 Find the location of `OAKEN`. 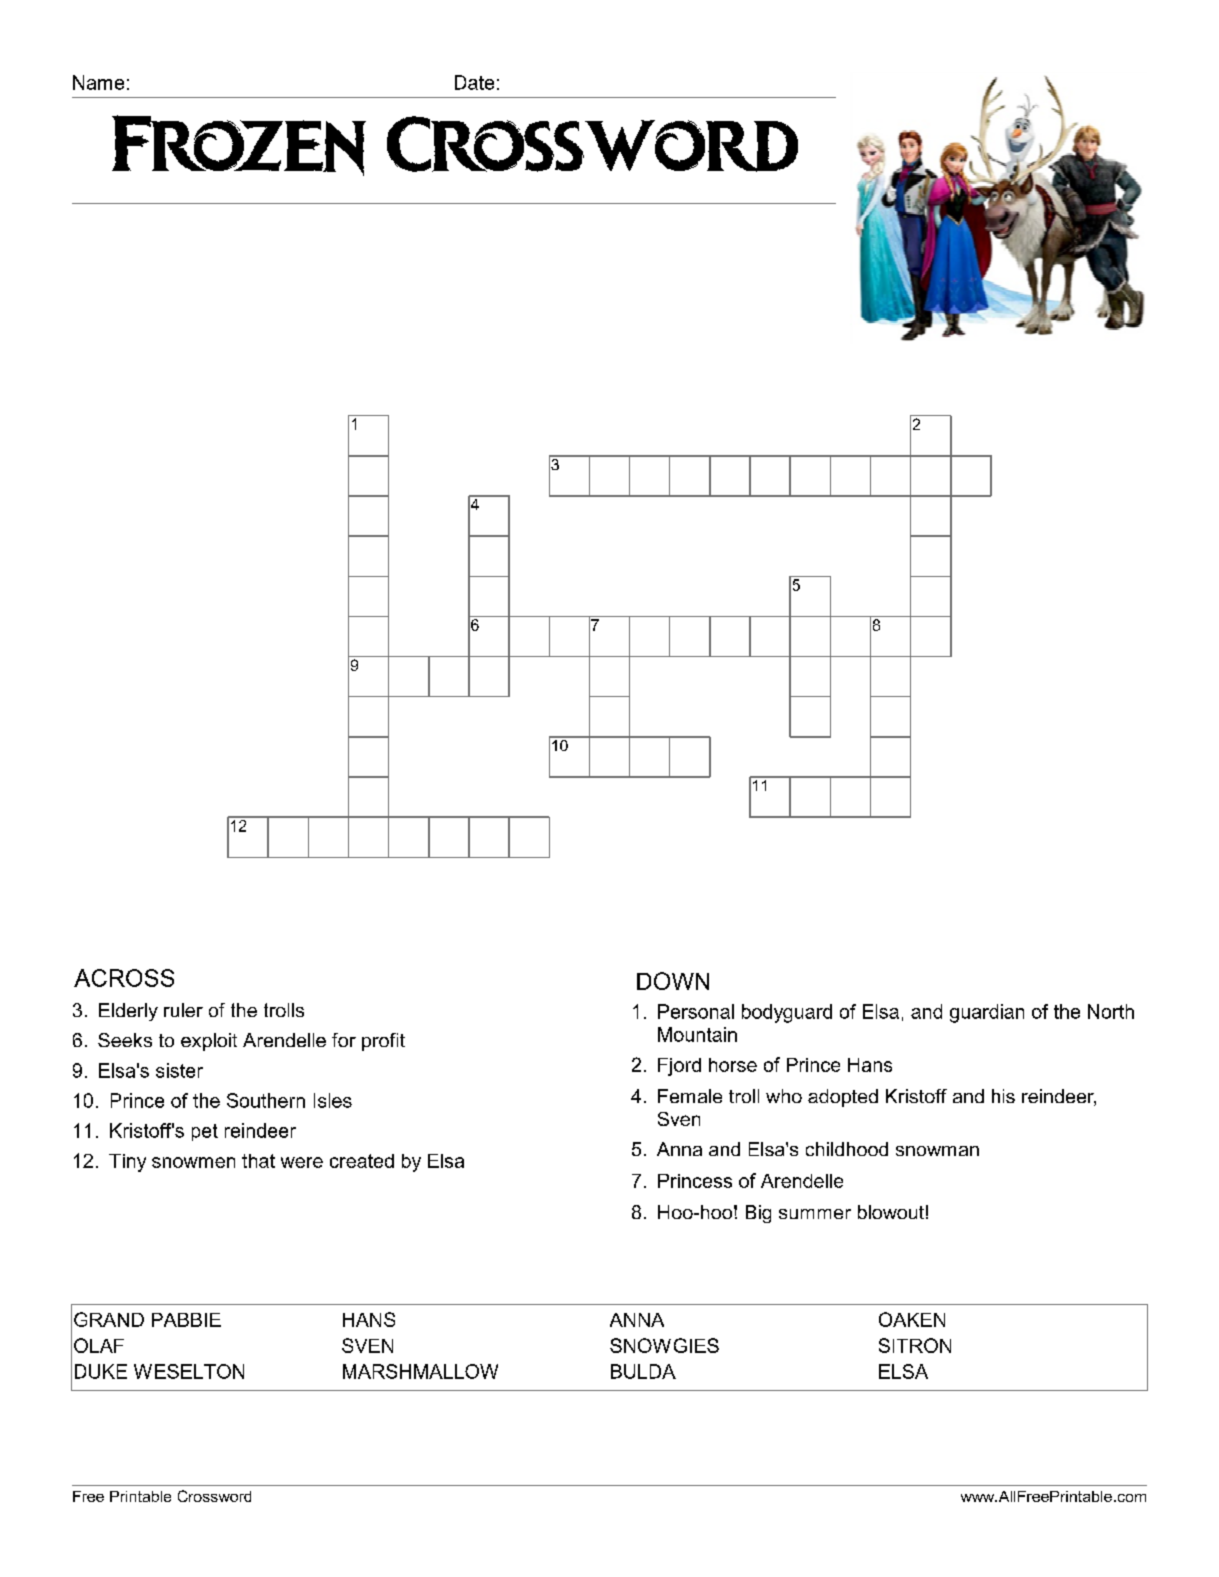

OAKEN is located at coordinates (912, 1319).
